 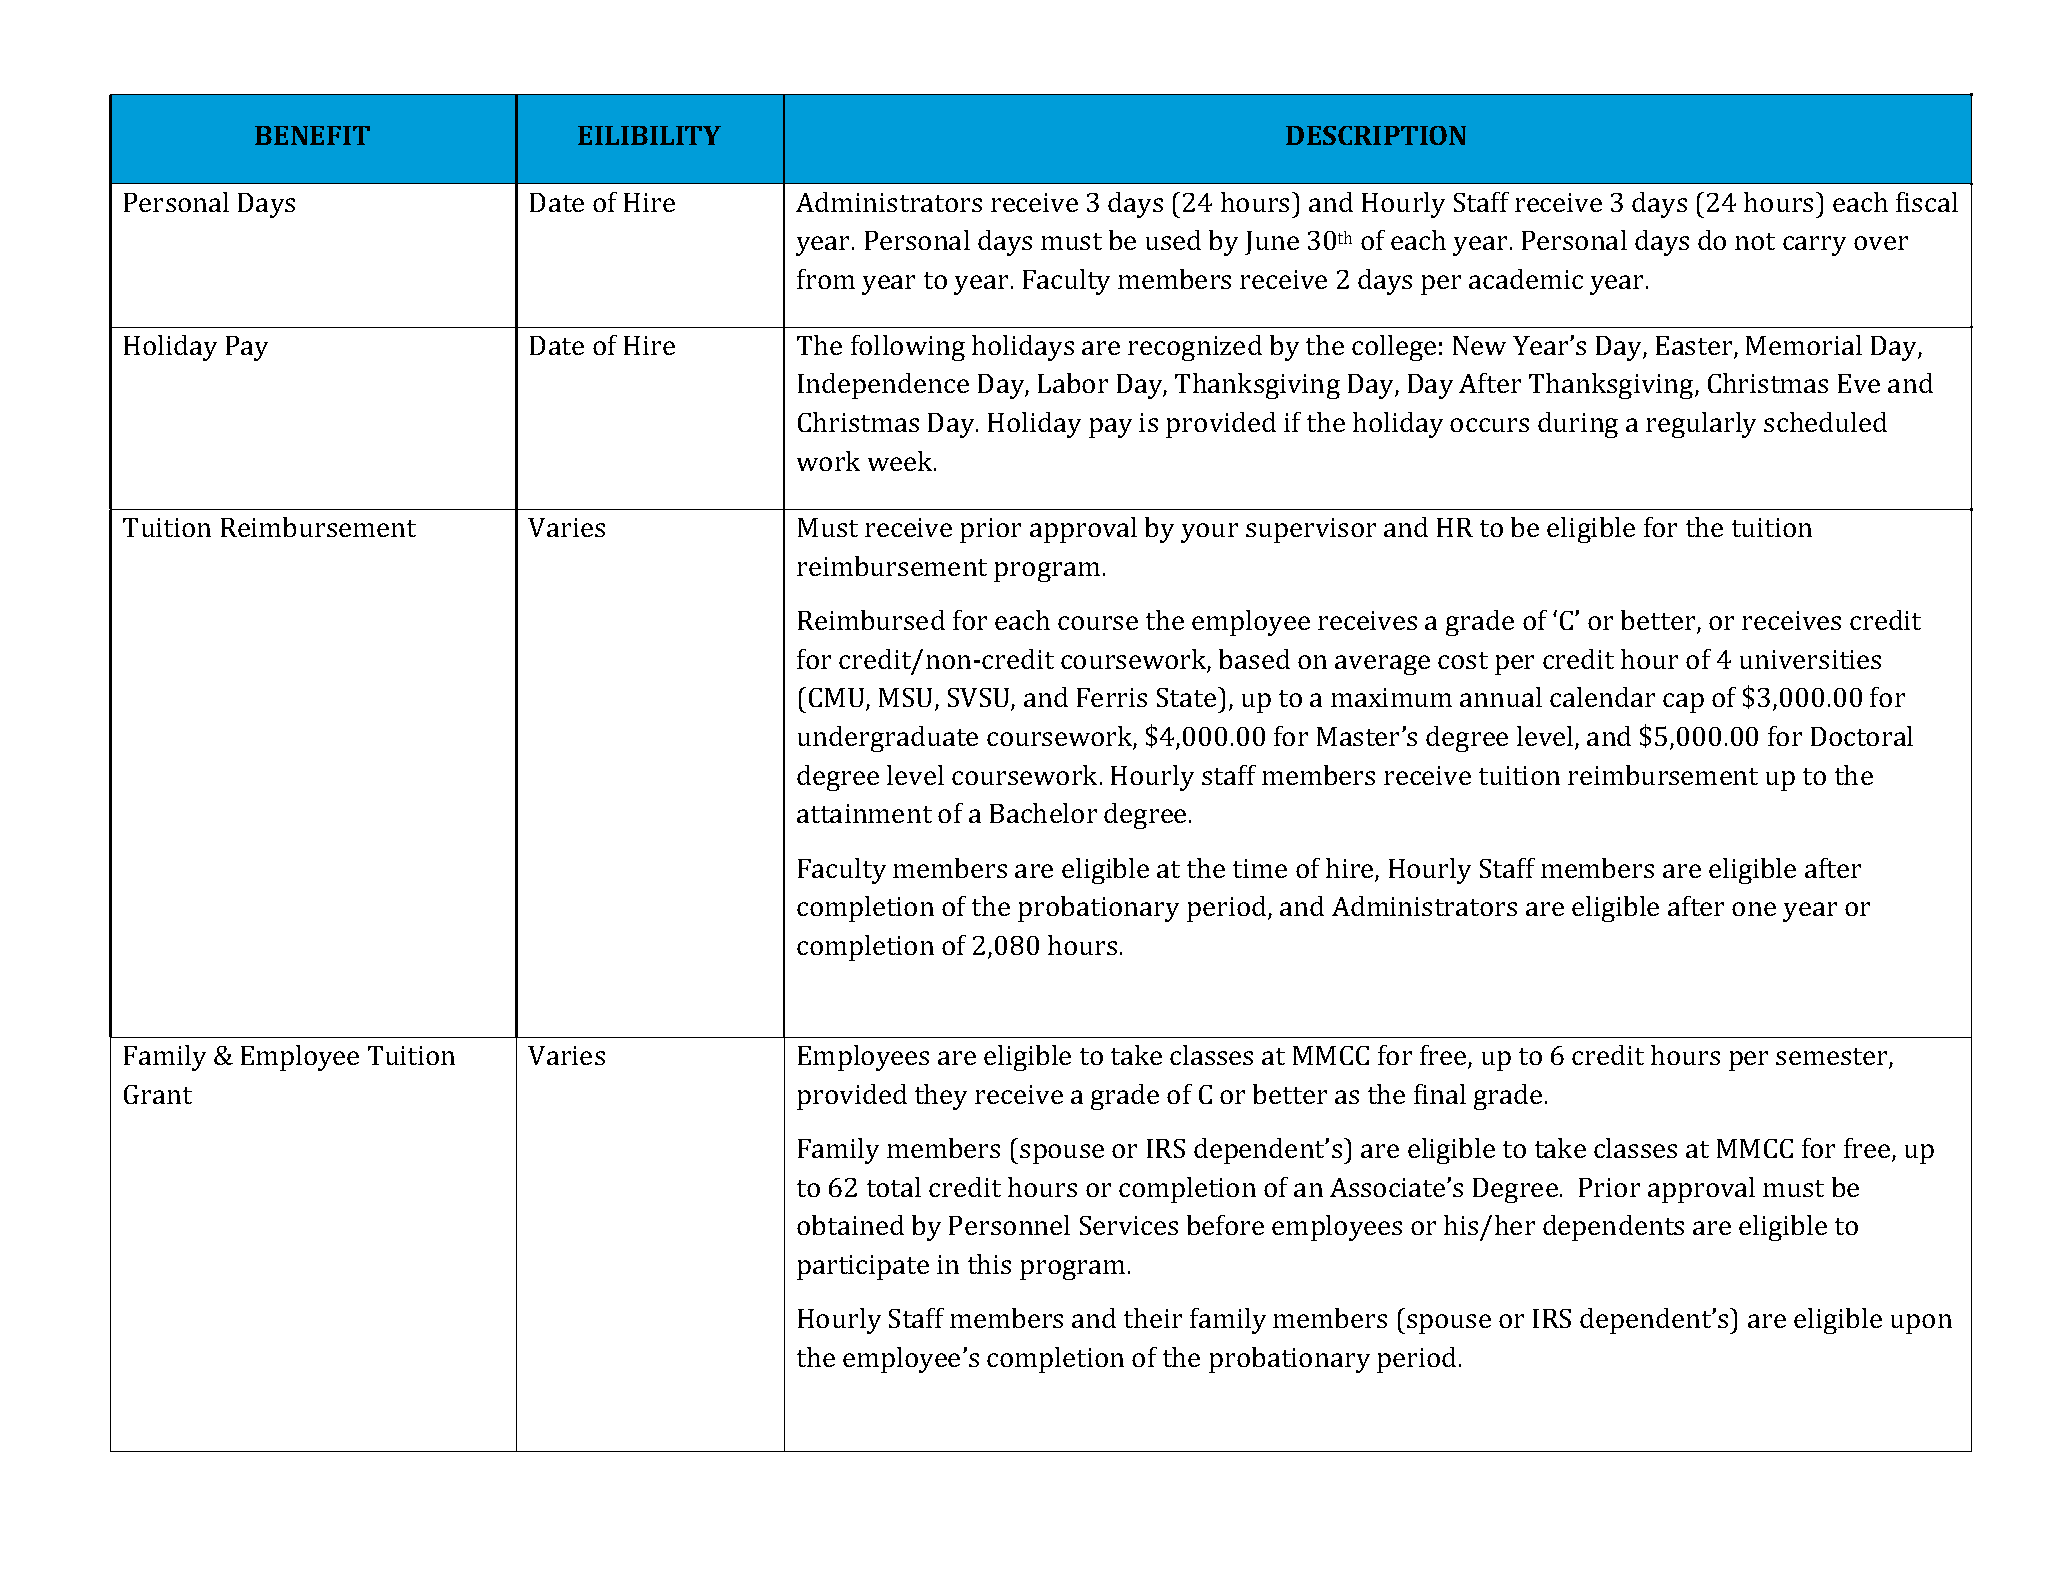 I want to click on Reimbursed, so click(x=871, y=620).
